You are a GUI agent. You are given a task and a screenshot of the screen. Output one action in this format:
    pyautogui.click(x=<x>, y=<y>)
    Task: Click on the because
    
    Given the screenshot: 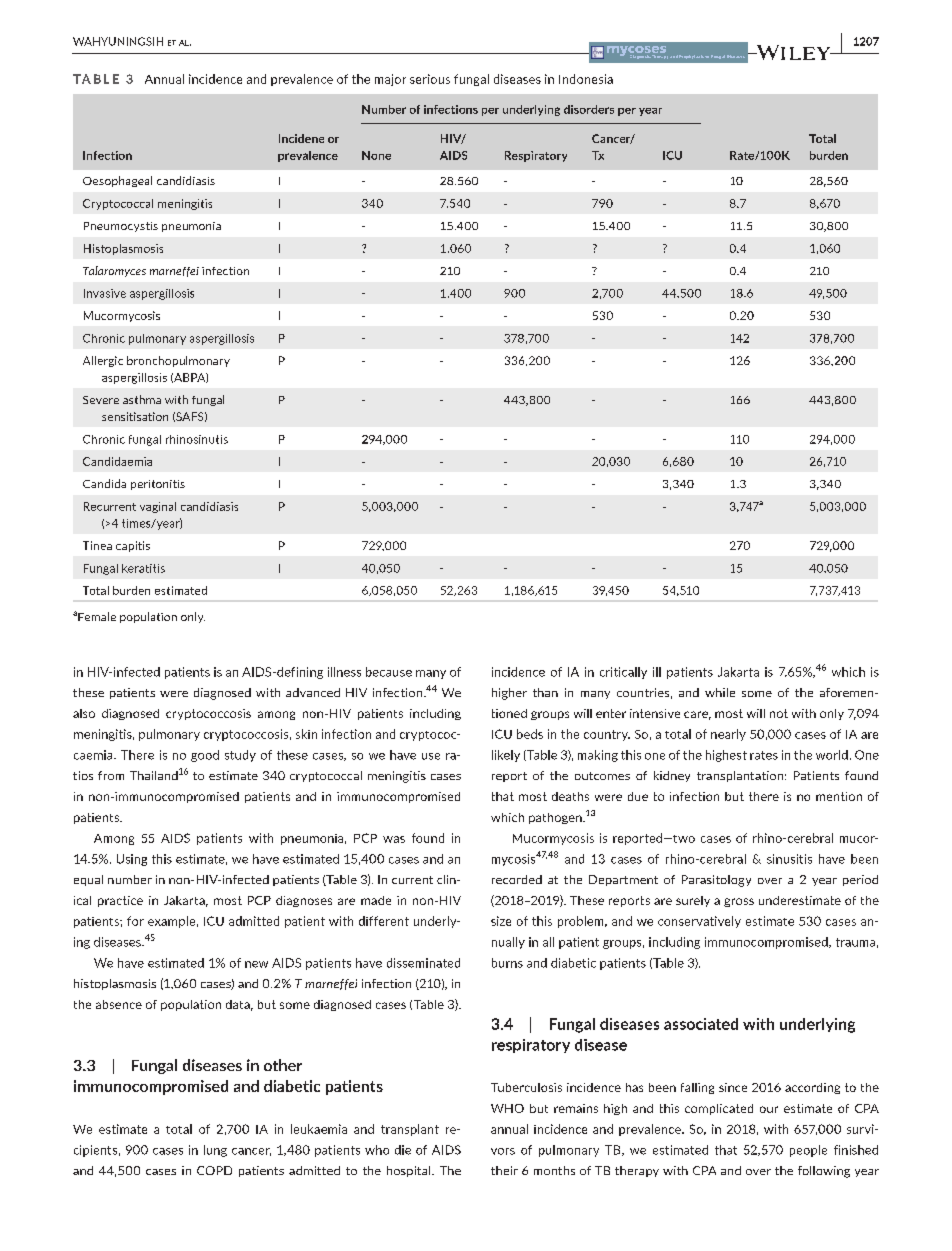 What is the action you would take?
    pyautogui.click(x=389, y=672)
